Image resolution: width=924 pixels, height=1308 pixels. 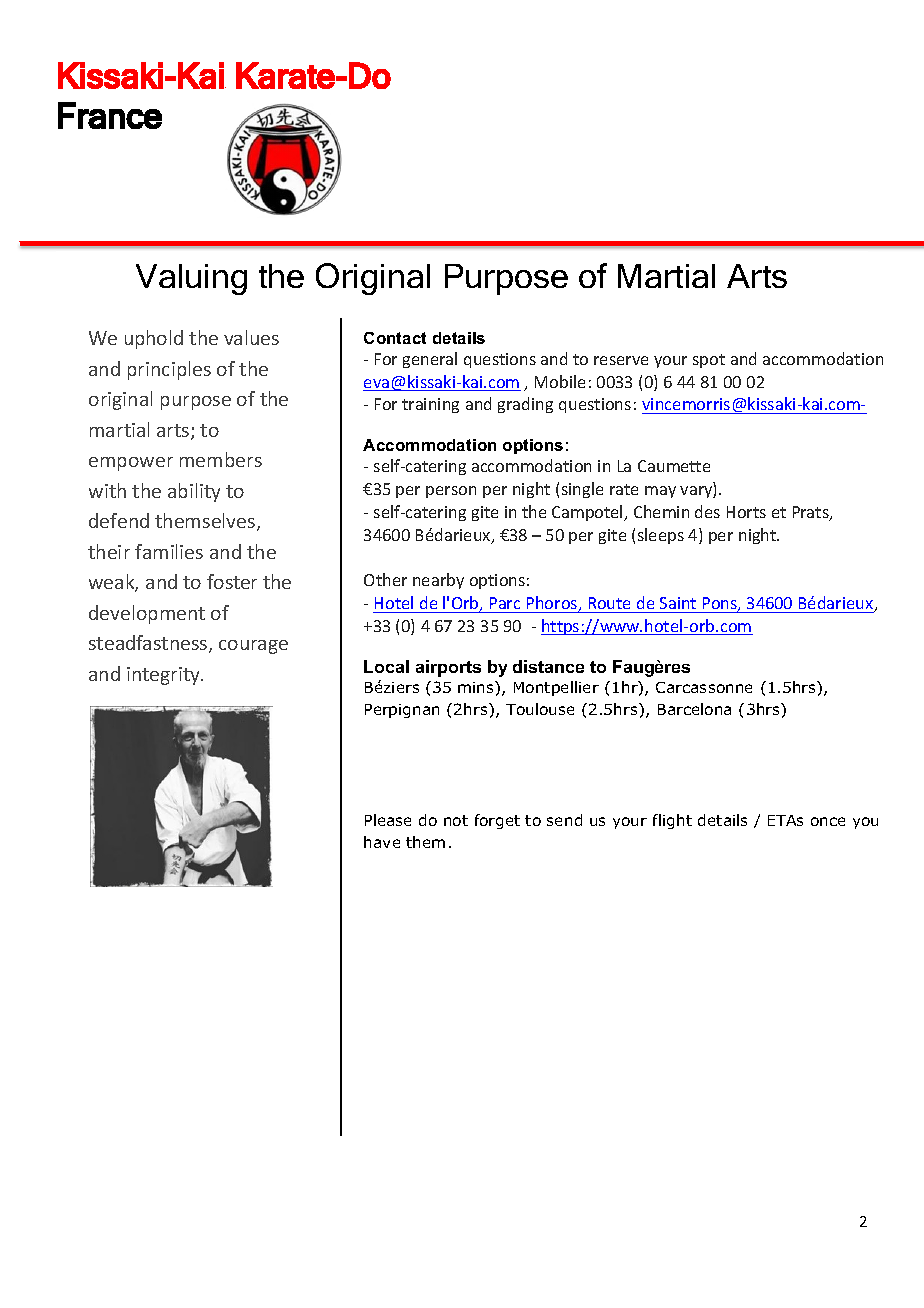 What do you see at coordinates (451, 492) in the document?
I see `person` at bounding box center [451, 492].
